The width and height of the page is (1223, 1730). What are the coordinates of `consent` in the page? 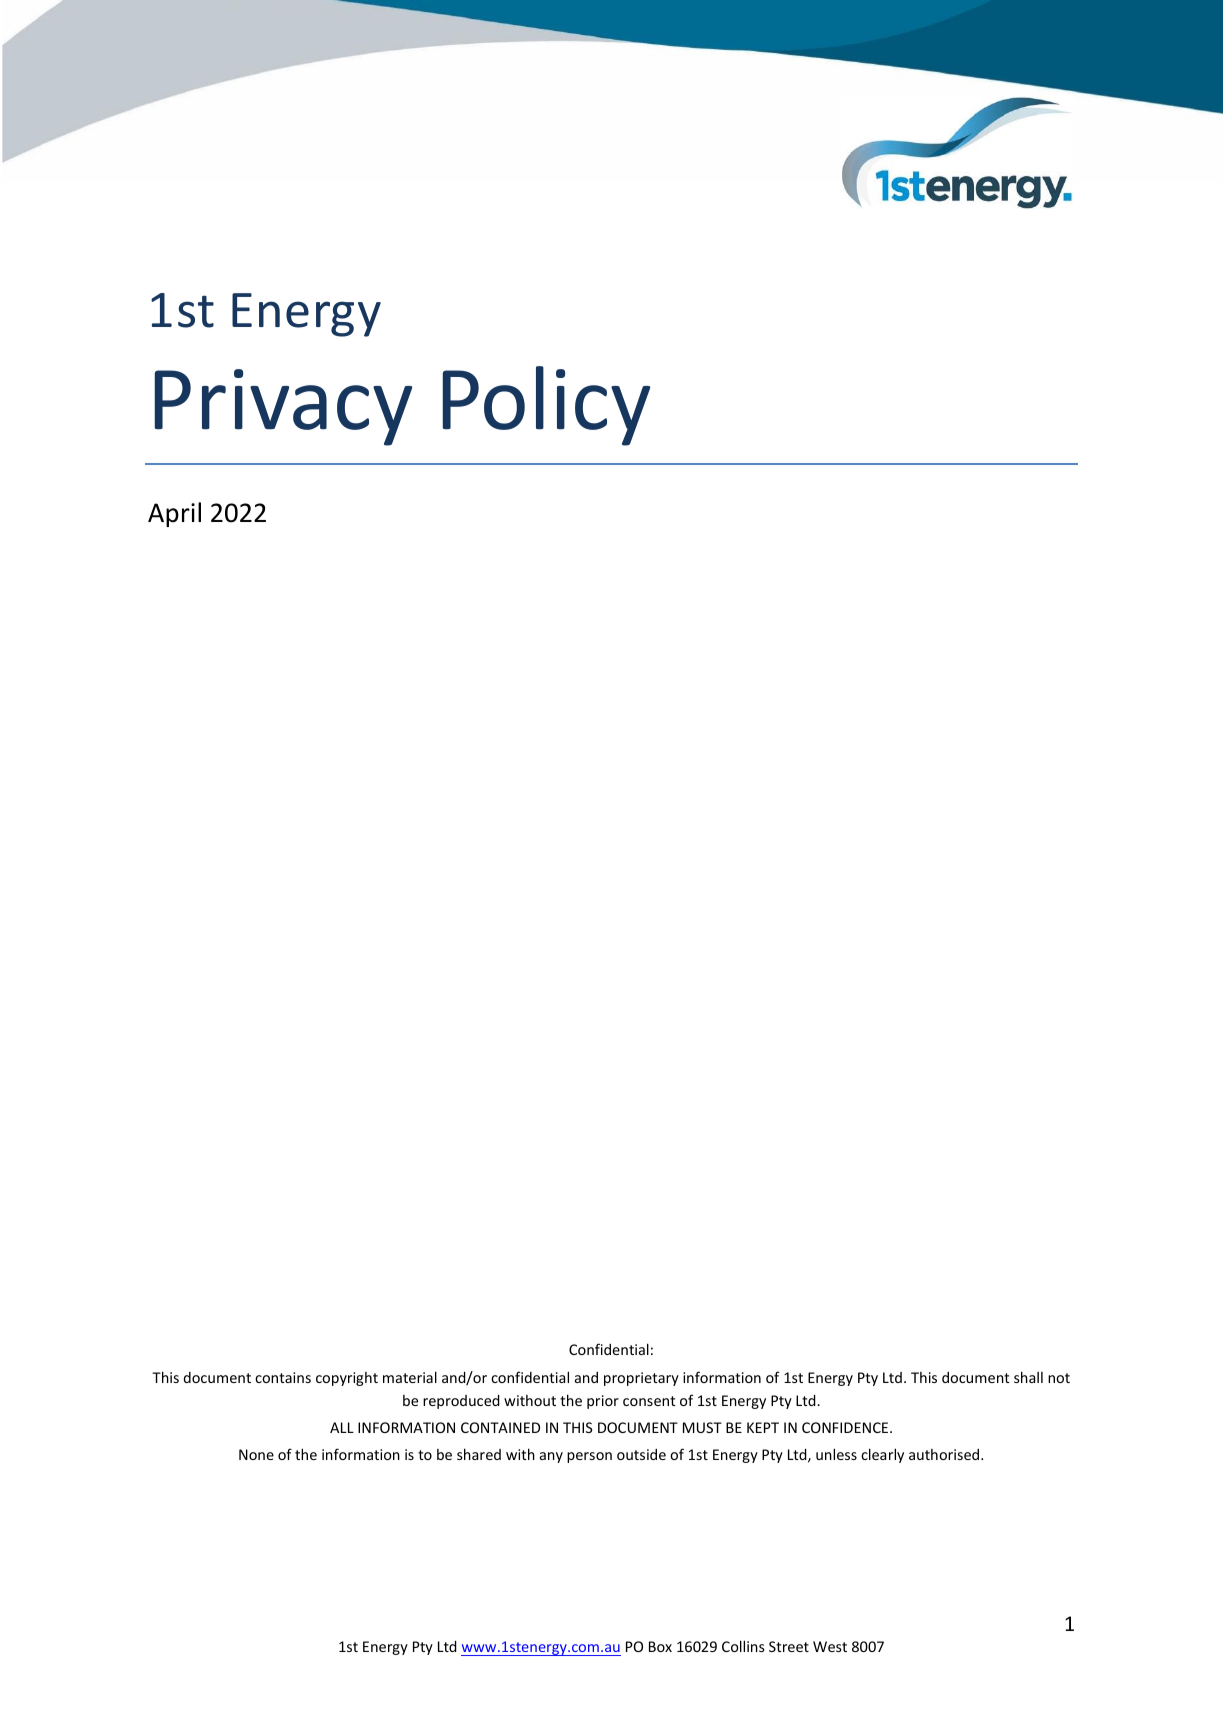 It's located at (649, 1401).
